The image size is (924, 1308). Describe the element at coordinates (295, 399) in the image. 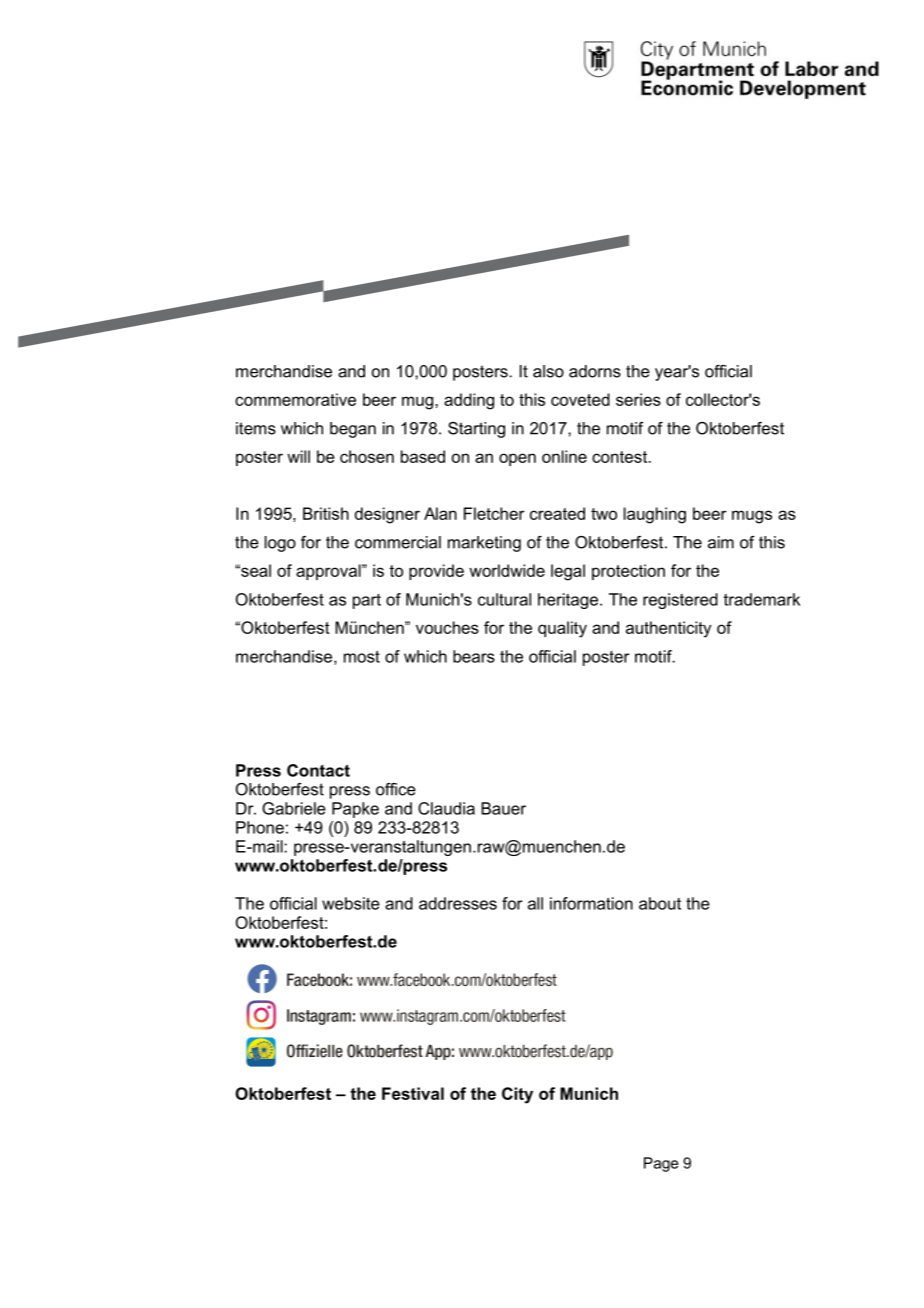

I see `commemorative` at that location.
